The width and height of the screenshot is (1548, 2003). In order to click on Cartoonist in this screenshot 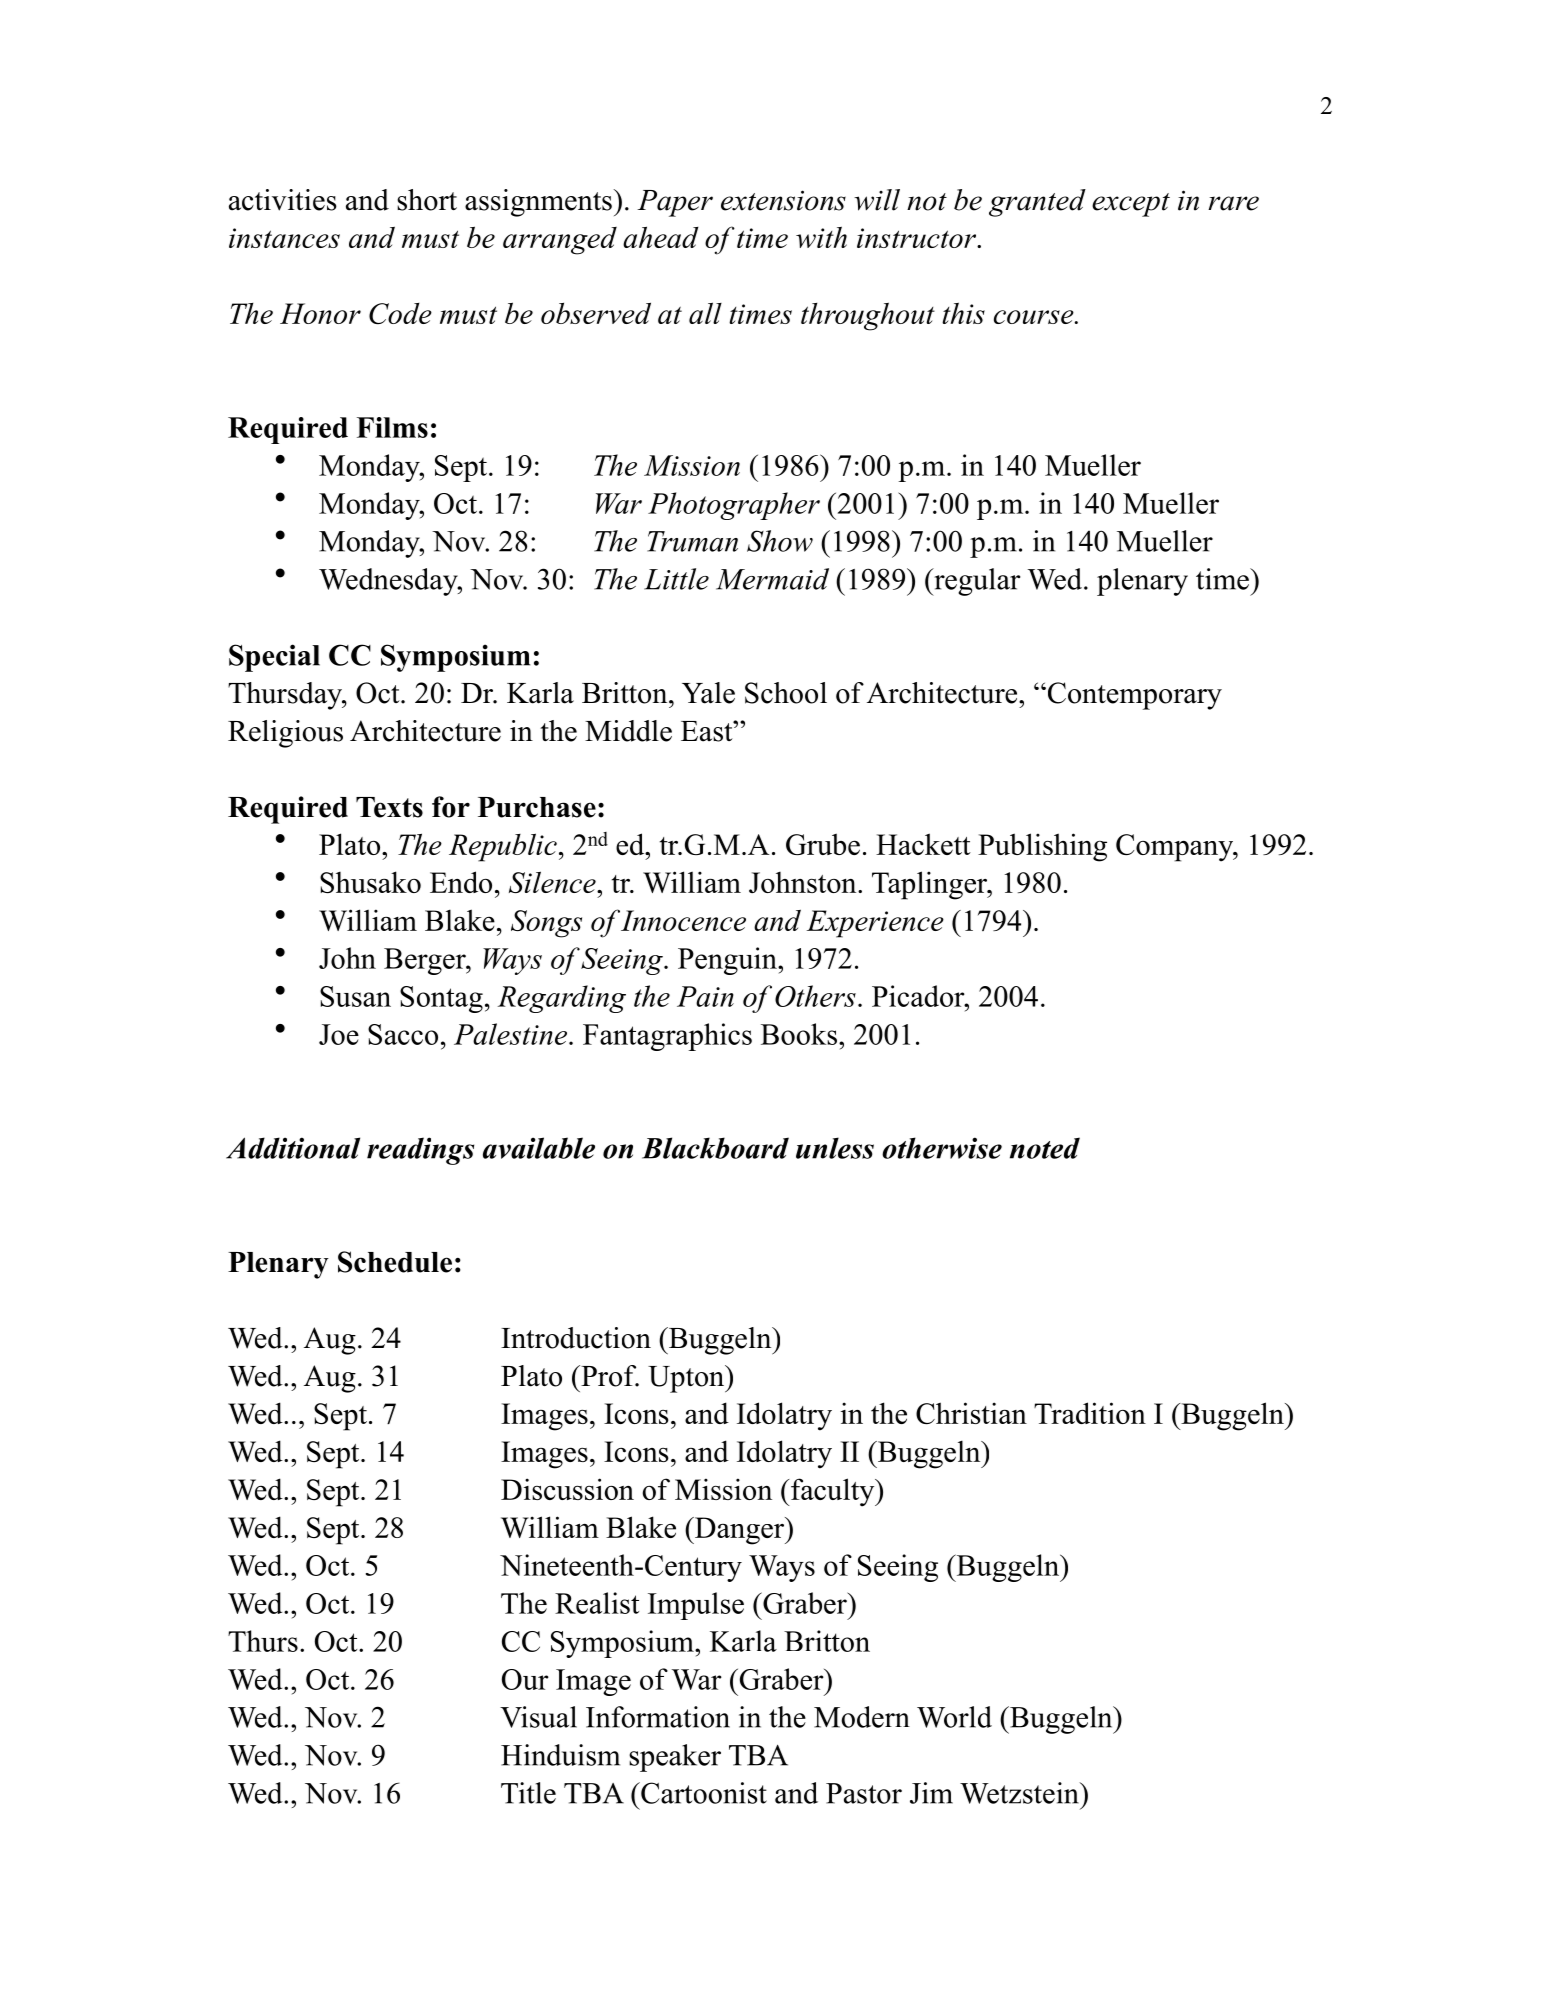, I will do `click(703, 1793)`.
